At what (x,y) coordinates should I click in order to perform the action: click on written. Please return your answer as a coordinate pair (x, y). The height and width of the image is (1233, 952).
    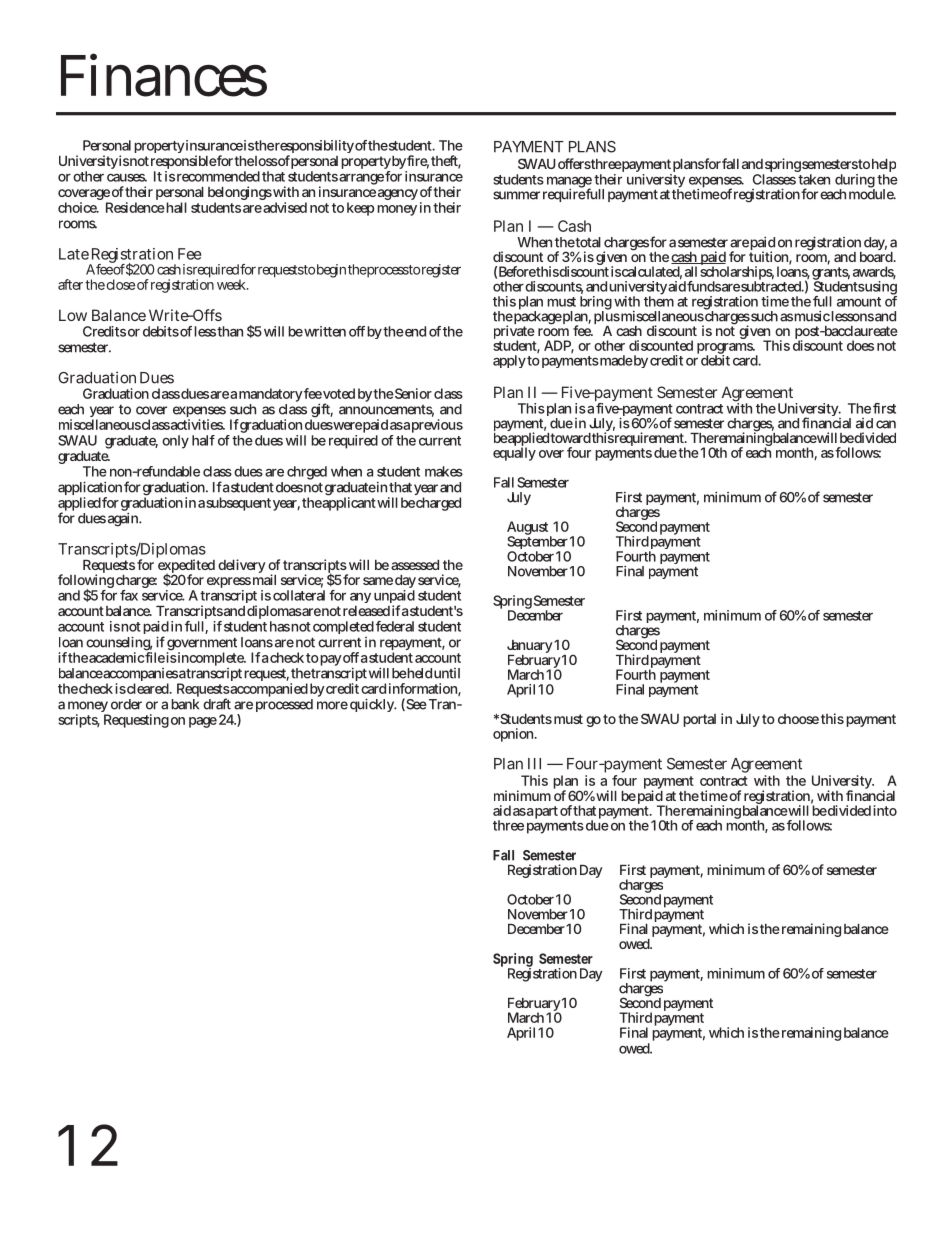
    Looking at the image, I should click on (324, 331).
